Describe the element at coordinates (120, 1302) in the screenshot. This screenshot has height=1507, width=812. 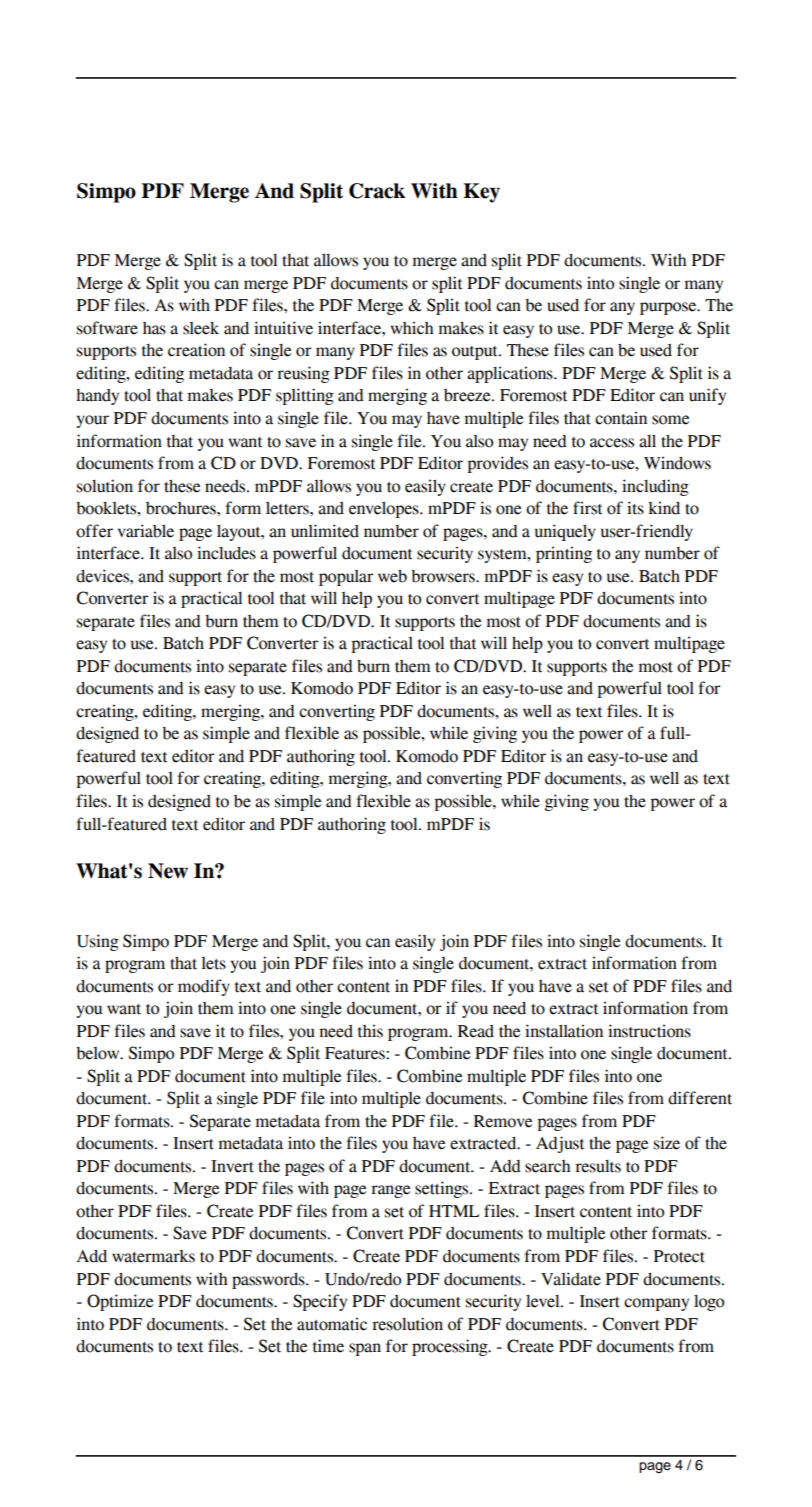
I see `Optimize` at that location.
